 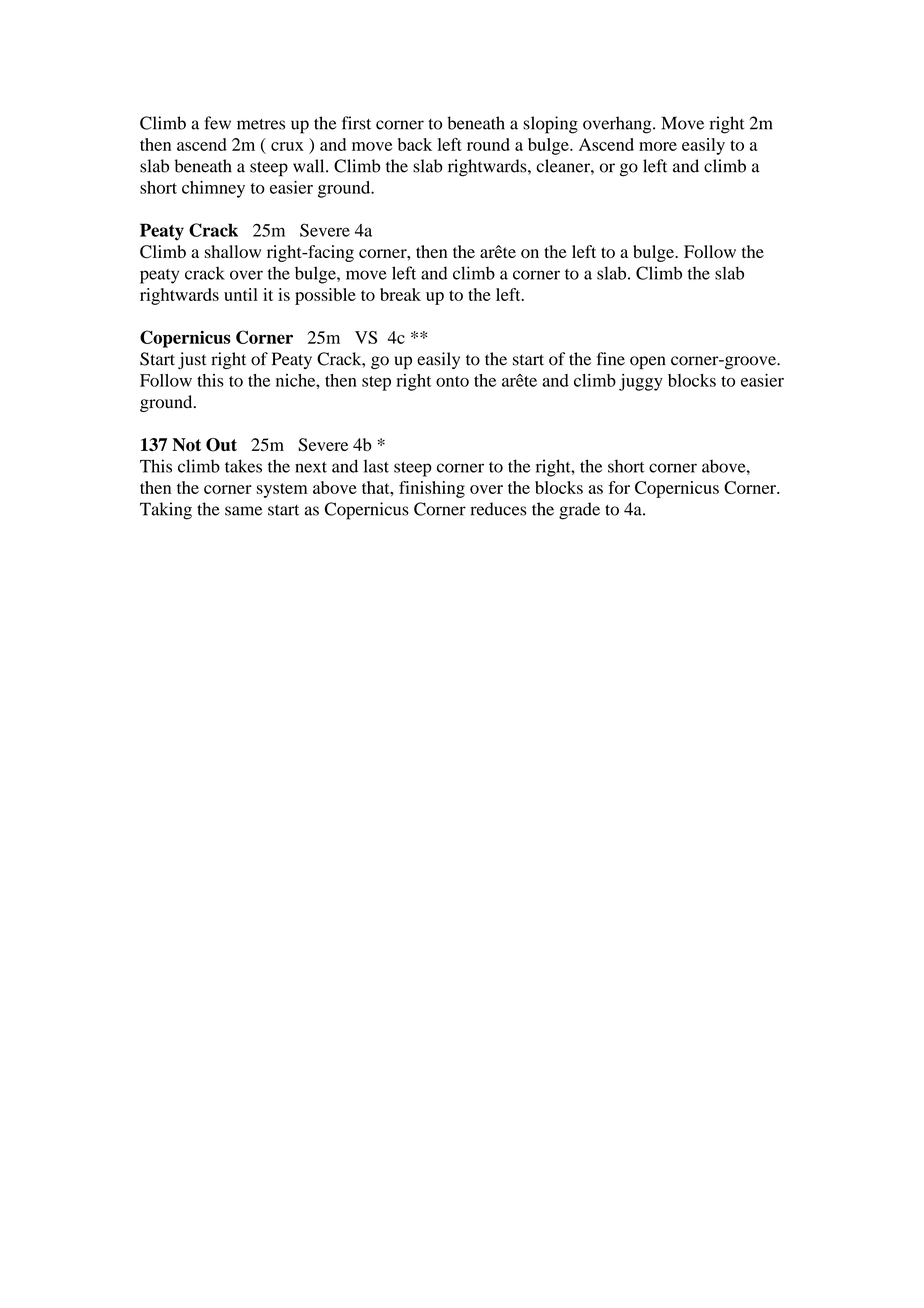 I want to click on shallow, so click(x=233, y=251).
